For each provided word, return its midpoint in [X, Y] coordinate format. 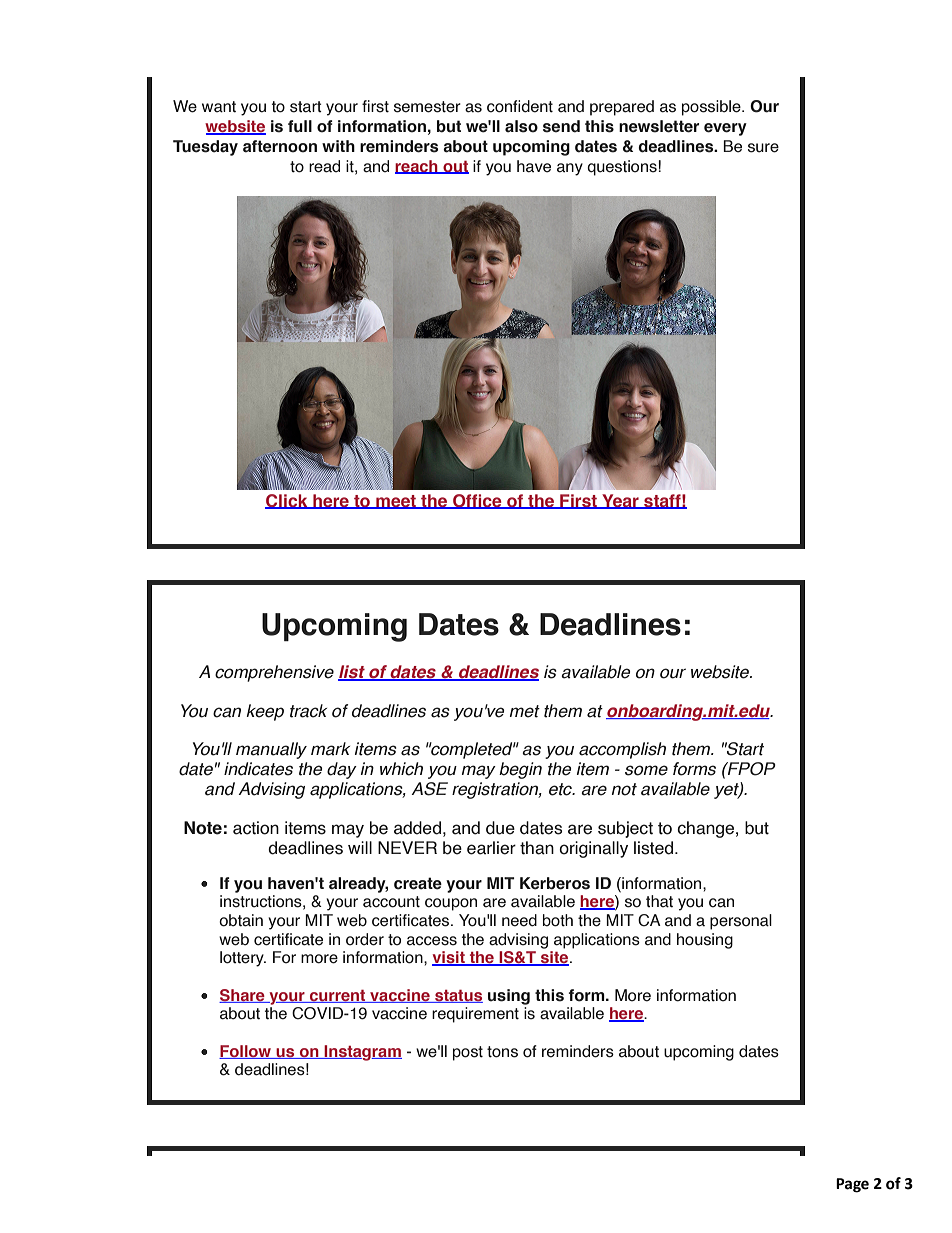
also [521, 126]
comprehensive [274, 673]
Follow [246, 1052]
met [525, 711]
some [646, 770]
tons [502, 1052]
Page [852, 1185]
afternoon [280, 146]
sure [763, 148]
